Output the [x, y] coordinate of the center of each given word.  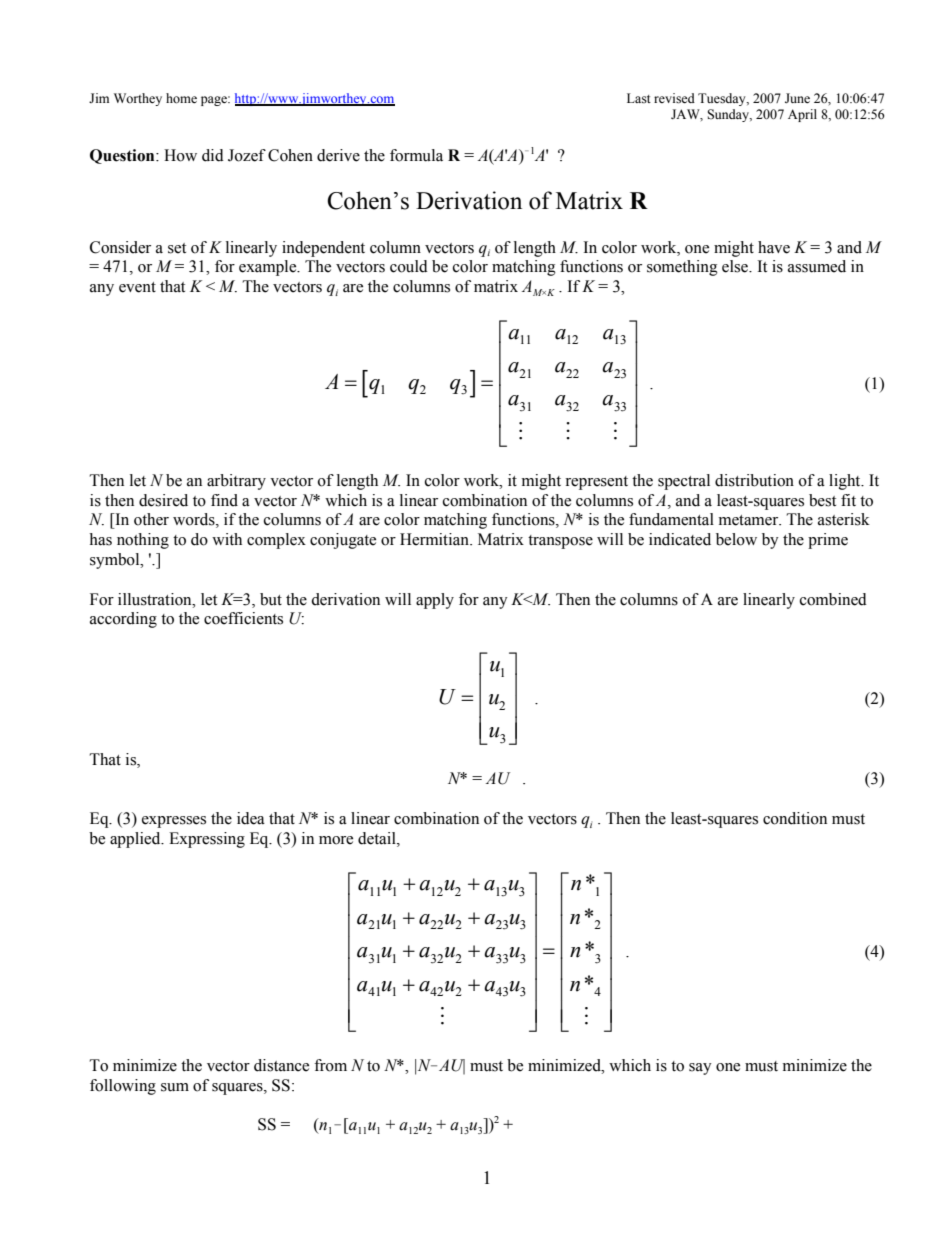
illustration [156, 599]
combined [833, 599]
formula [416, 155]
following [123, 1087]
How [180, 155]
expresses [174, 822]
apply [435, 601]
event [137, 287]
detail [378, 838]
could [409, 266]
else [736, 266]
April [802, 115]
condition [795, 818]
